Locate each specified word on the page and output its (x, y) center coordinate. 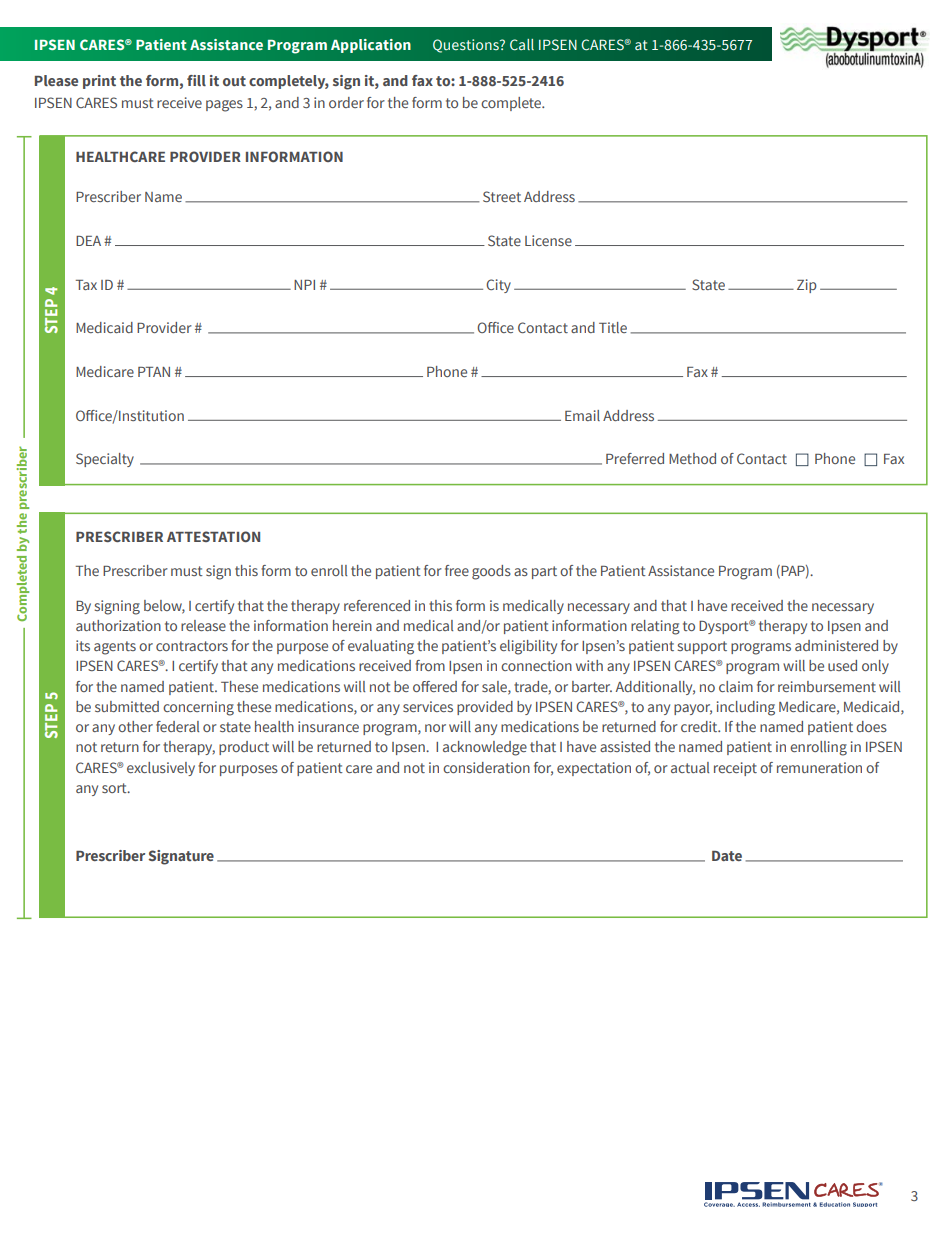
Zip (807, 286)
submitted (127, 706)
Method (692, 458)
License (548, 240)
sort (115, 788)
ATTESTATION (213, 536)
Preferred (635, 458)
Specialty (105, 460)
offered (435, 686)
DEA (88, 241)
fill (196, 80)
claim (736, 686)
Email (582, 415)
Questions (467, 46)
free (457, 570)
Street (502, 196)
